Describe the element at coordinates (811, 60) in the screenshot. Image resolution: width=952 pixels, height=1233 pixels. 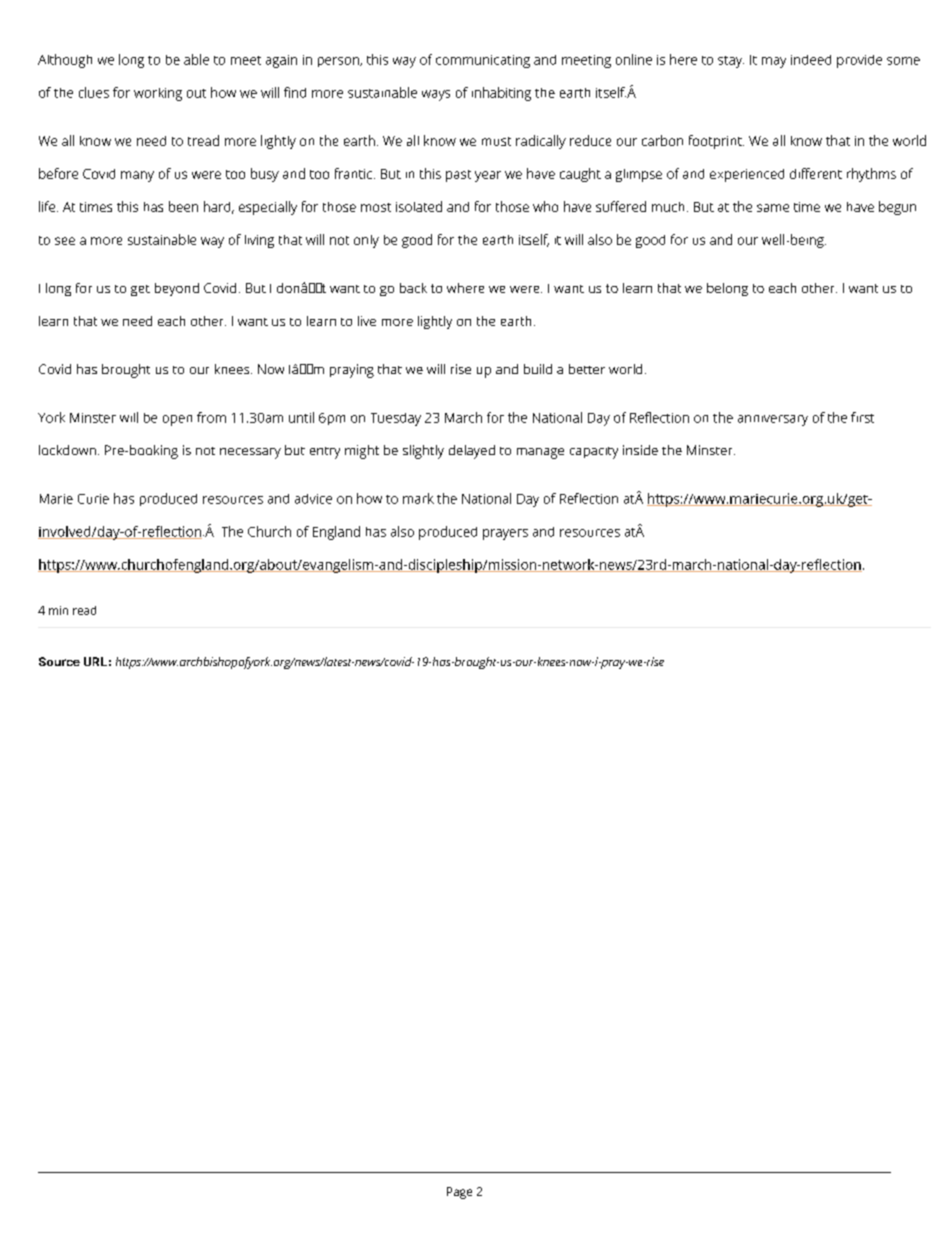
I see `indeed` at that location.
